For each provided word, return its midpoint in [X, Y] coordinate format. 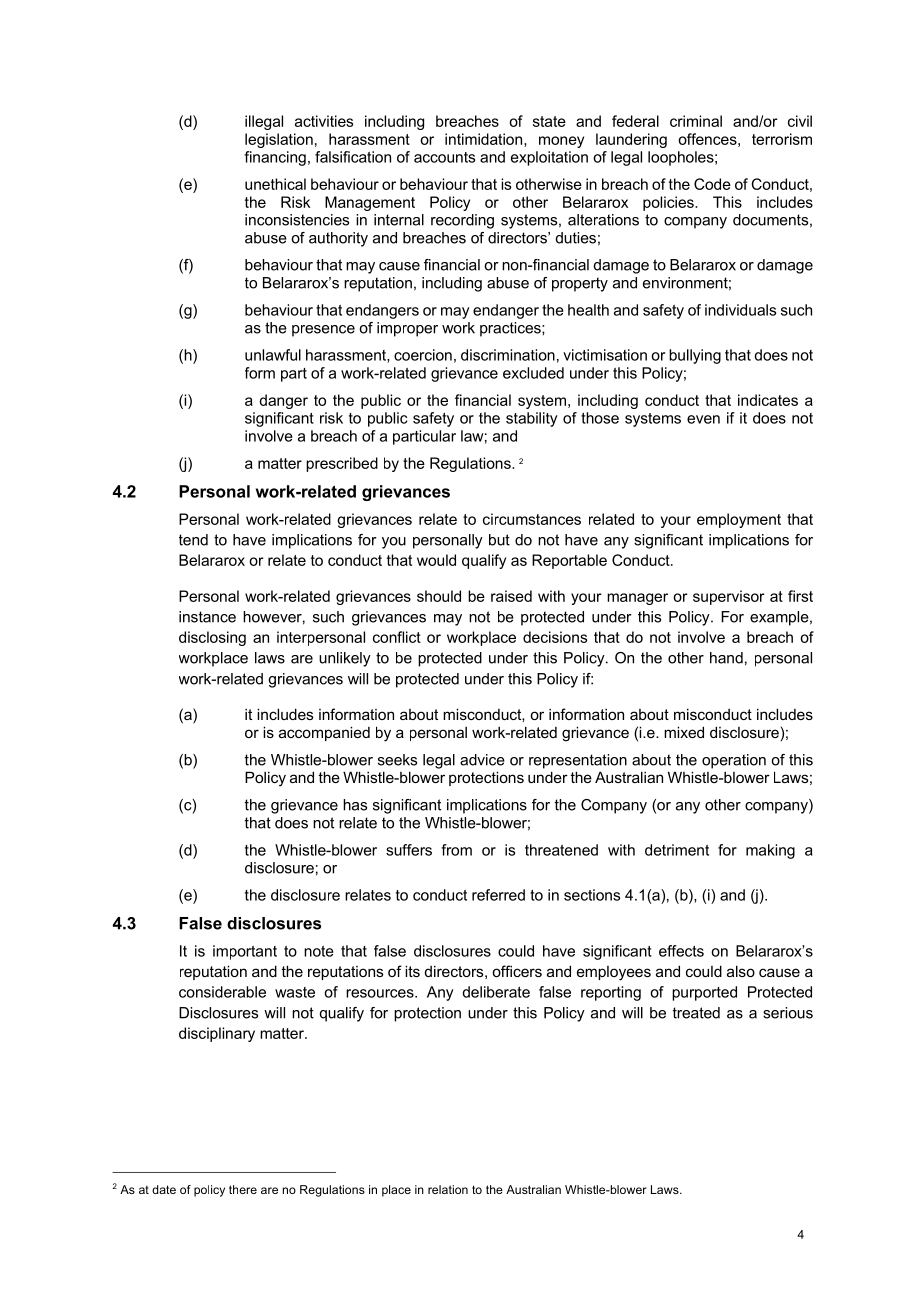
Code [712, 184]
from [456, 850]
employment [739, 520]
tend [193, 540]
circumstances [532, 519]
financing [275, 158]
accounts [444, 157]
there [243, 1189]
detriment [677, 850]
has [355, 805]
